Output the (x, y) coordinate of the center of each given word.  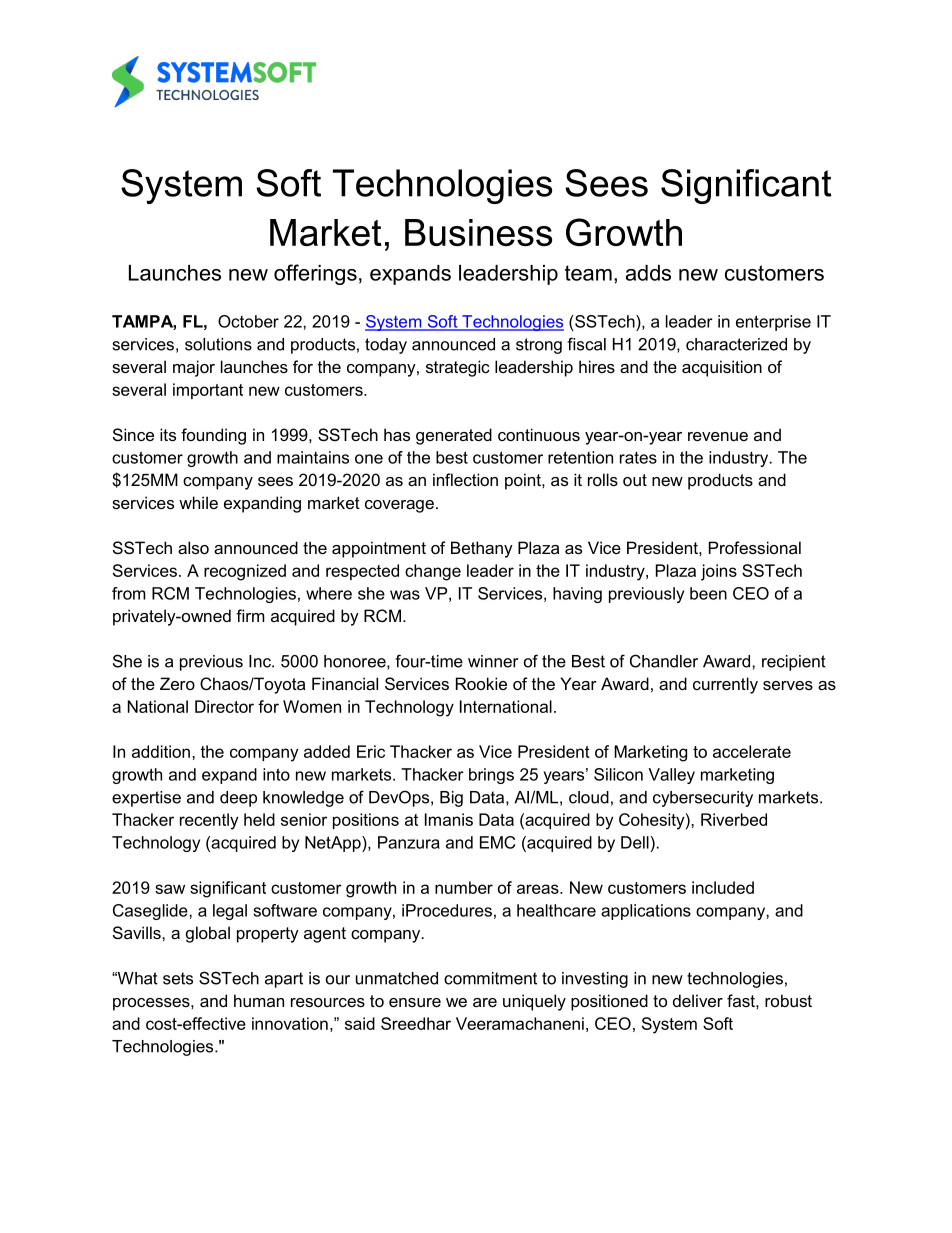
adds (648, 273)
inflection (465, 479)
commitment (490, 978)
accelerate (752, 751)
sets (178, 978)
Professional (755, 547)
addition (161, 751)
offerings (315, 274)
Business (478, 232)
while (198, 502)
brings (491, 776)
